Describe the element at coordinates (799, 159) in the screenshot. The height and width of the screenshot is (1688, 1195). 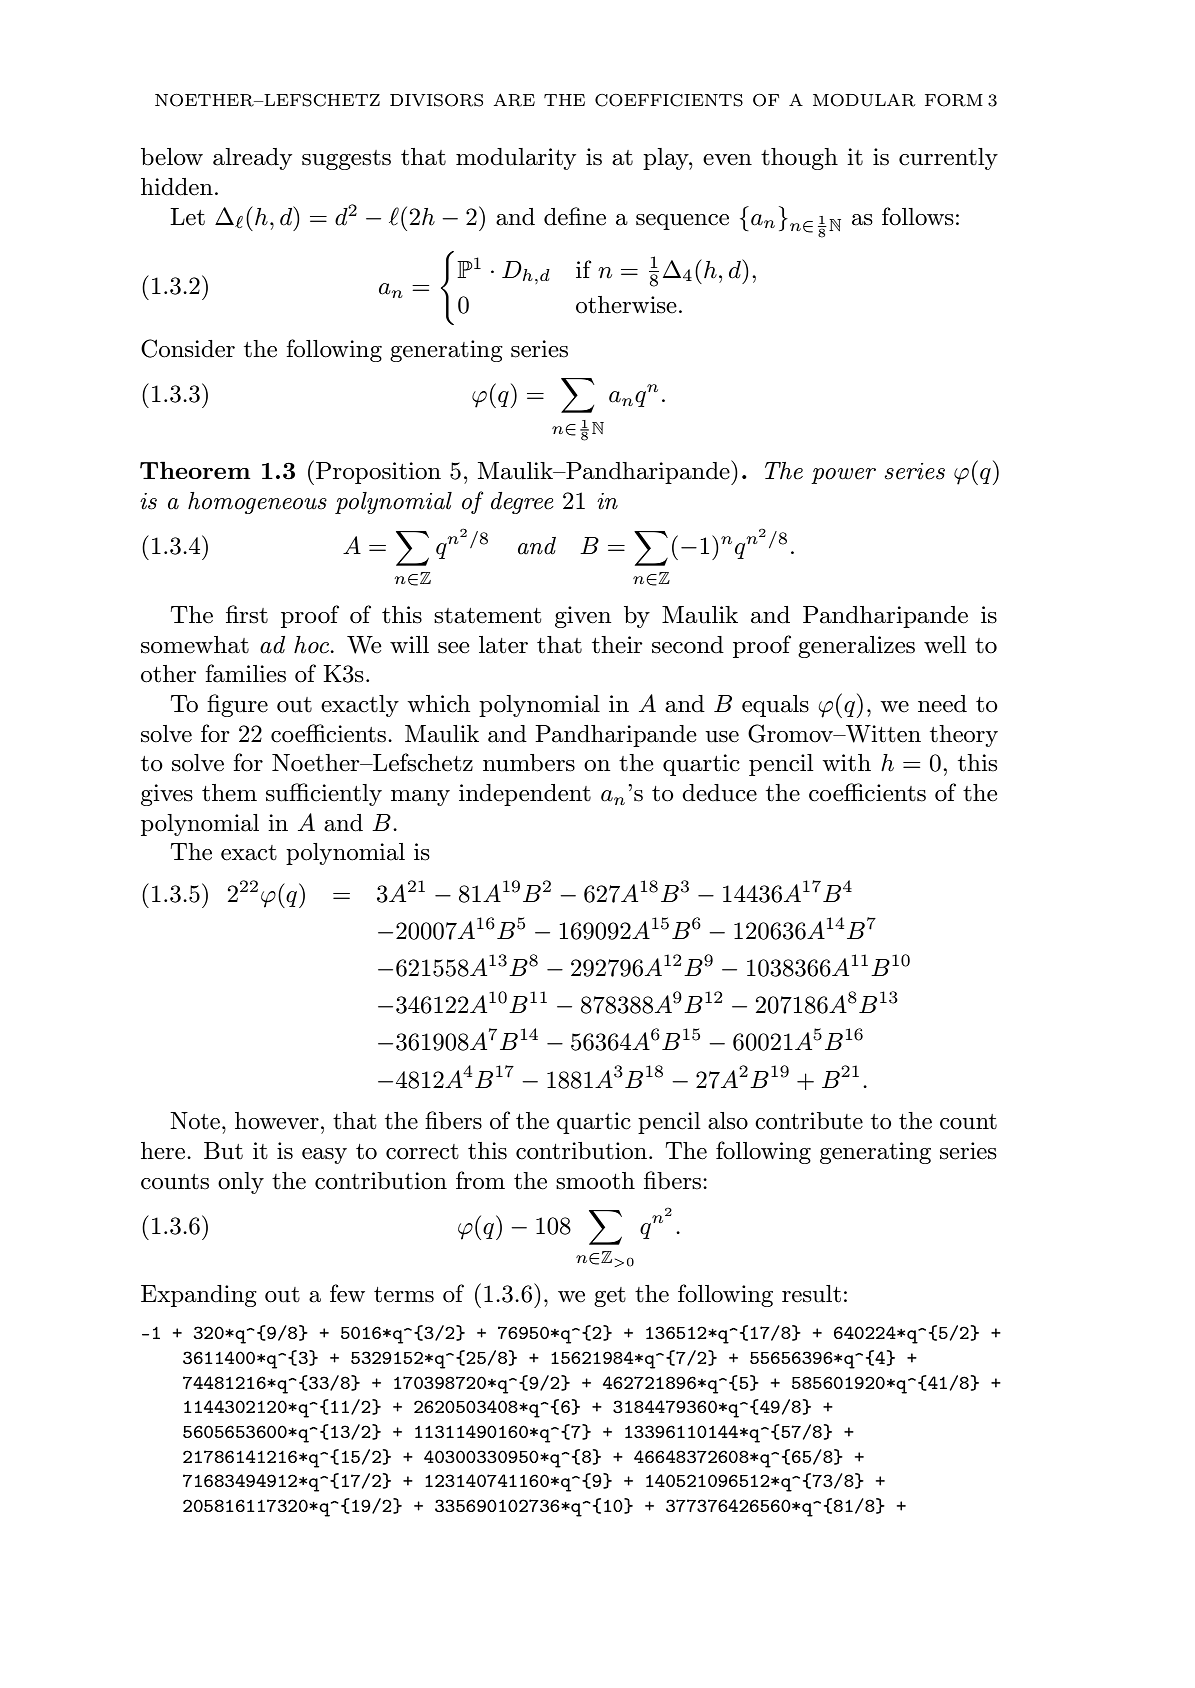
I see `though` at that location.
